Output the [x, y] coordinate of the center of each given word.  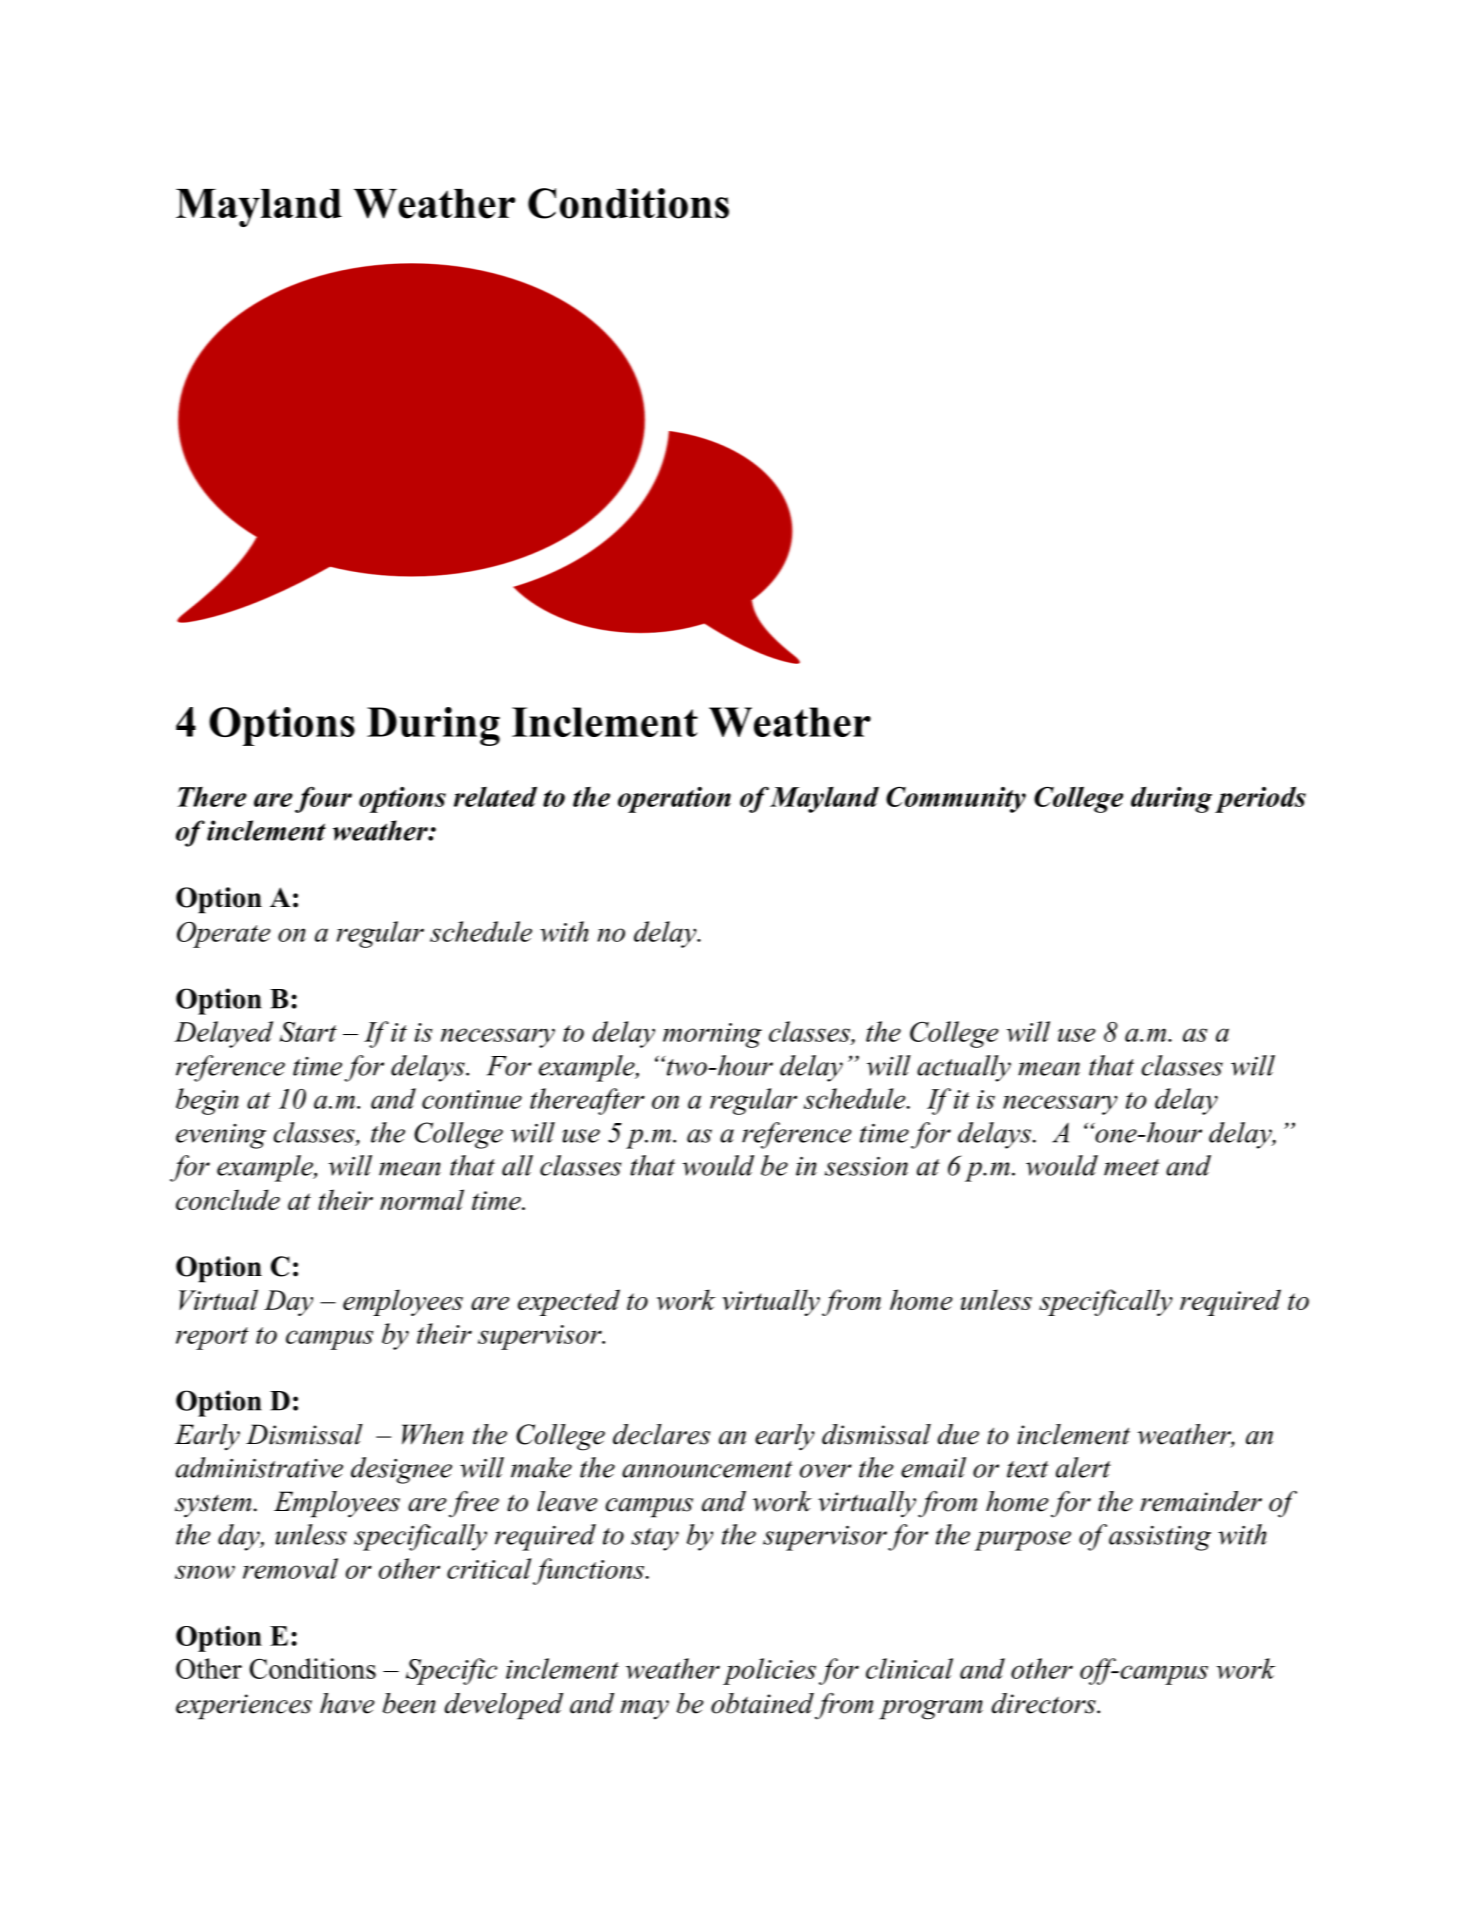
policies [769, 1671]
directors [1045, 1703]
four [323, 800]
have [347, 1703]
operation [674, 800]
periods [1260, 799]
